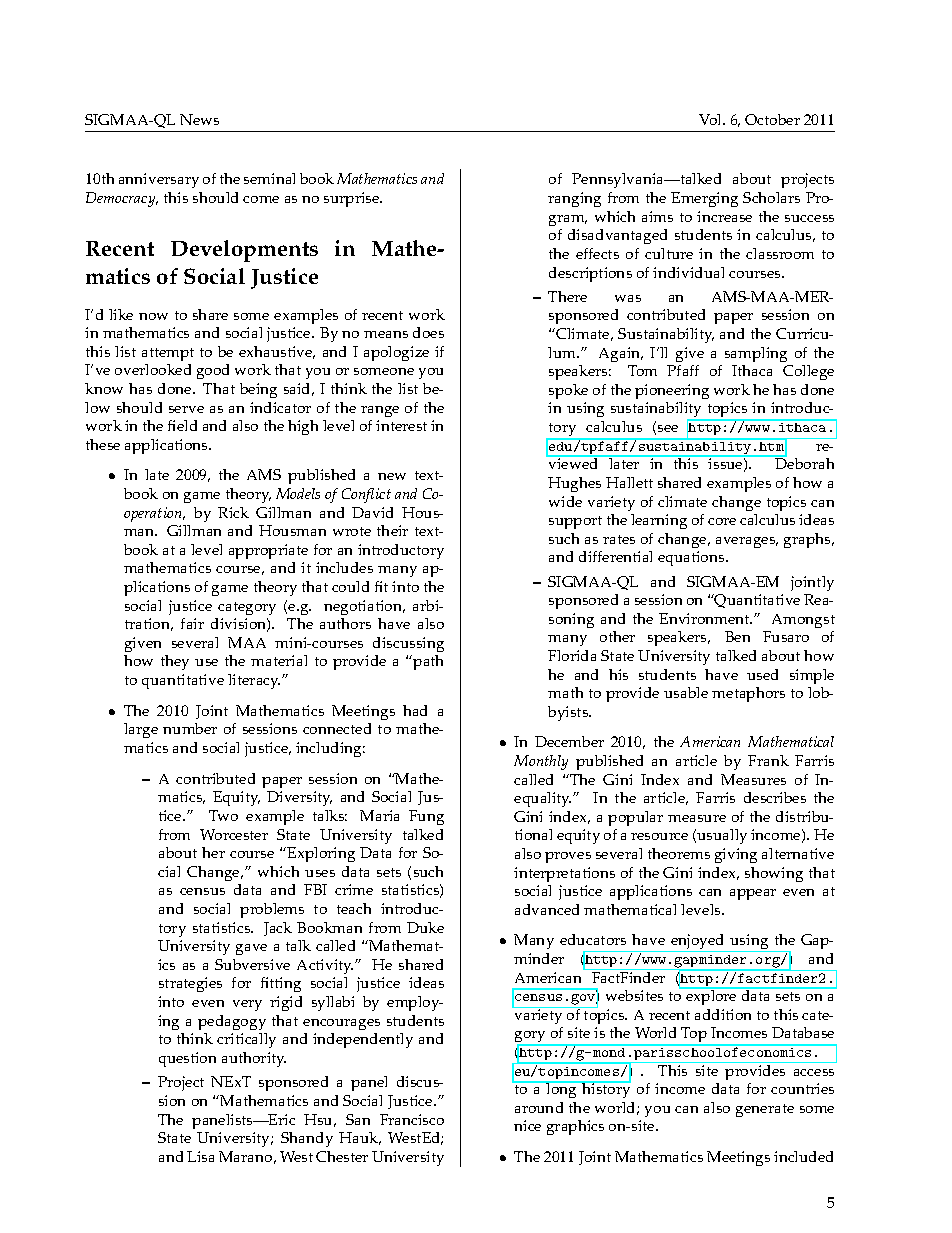  What do you see at coordinates (200, 1156) in the image?
I see `Lisa` at bounding box center [200, 1156].
